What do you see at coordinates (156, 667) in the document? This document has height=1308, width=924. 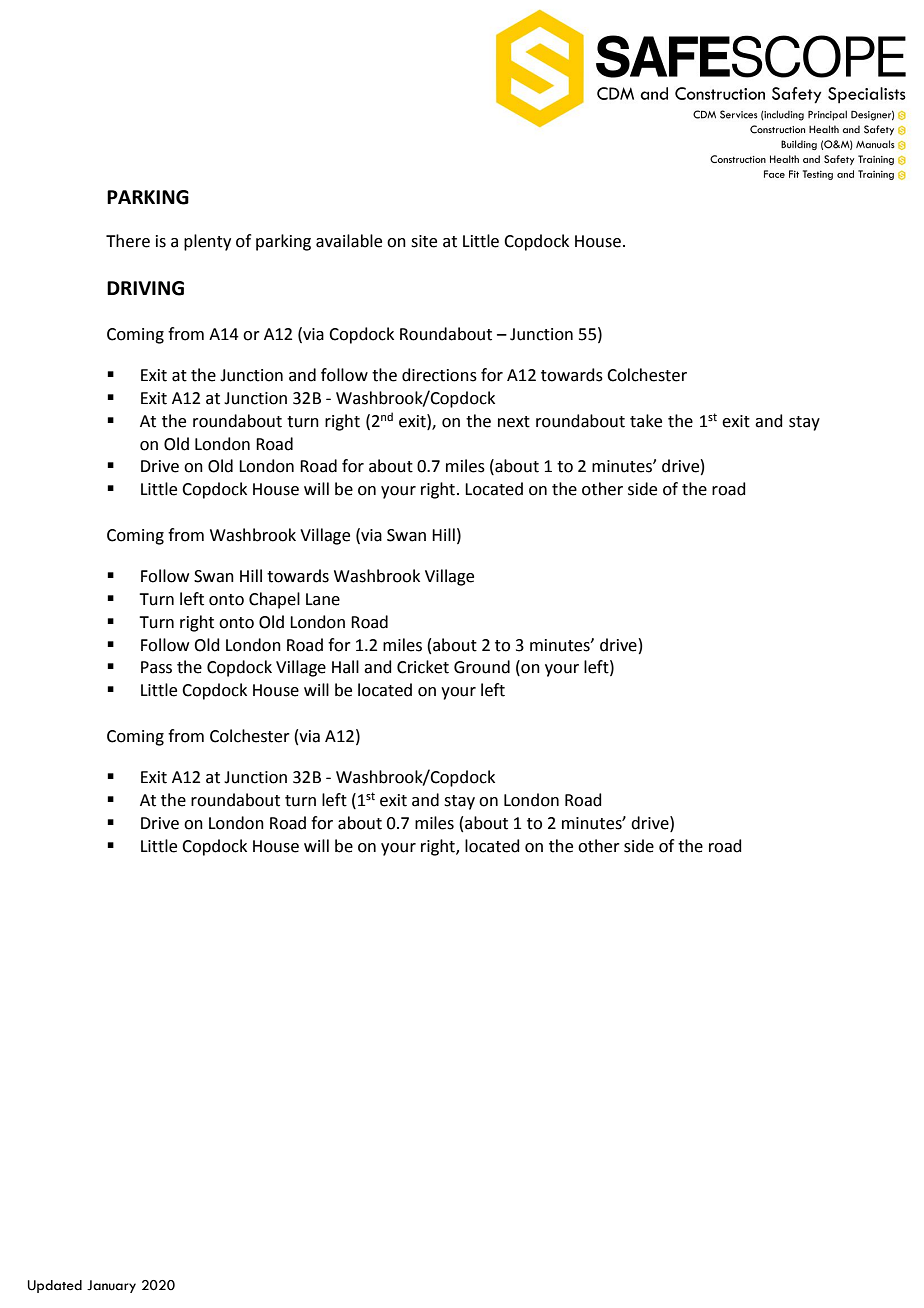 I see `Pass` at bounding box center [156, 667].
